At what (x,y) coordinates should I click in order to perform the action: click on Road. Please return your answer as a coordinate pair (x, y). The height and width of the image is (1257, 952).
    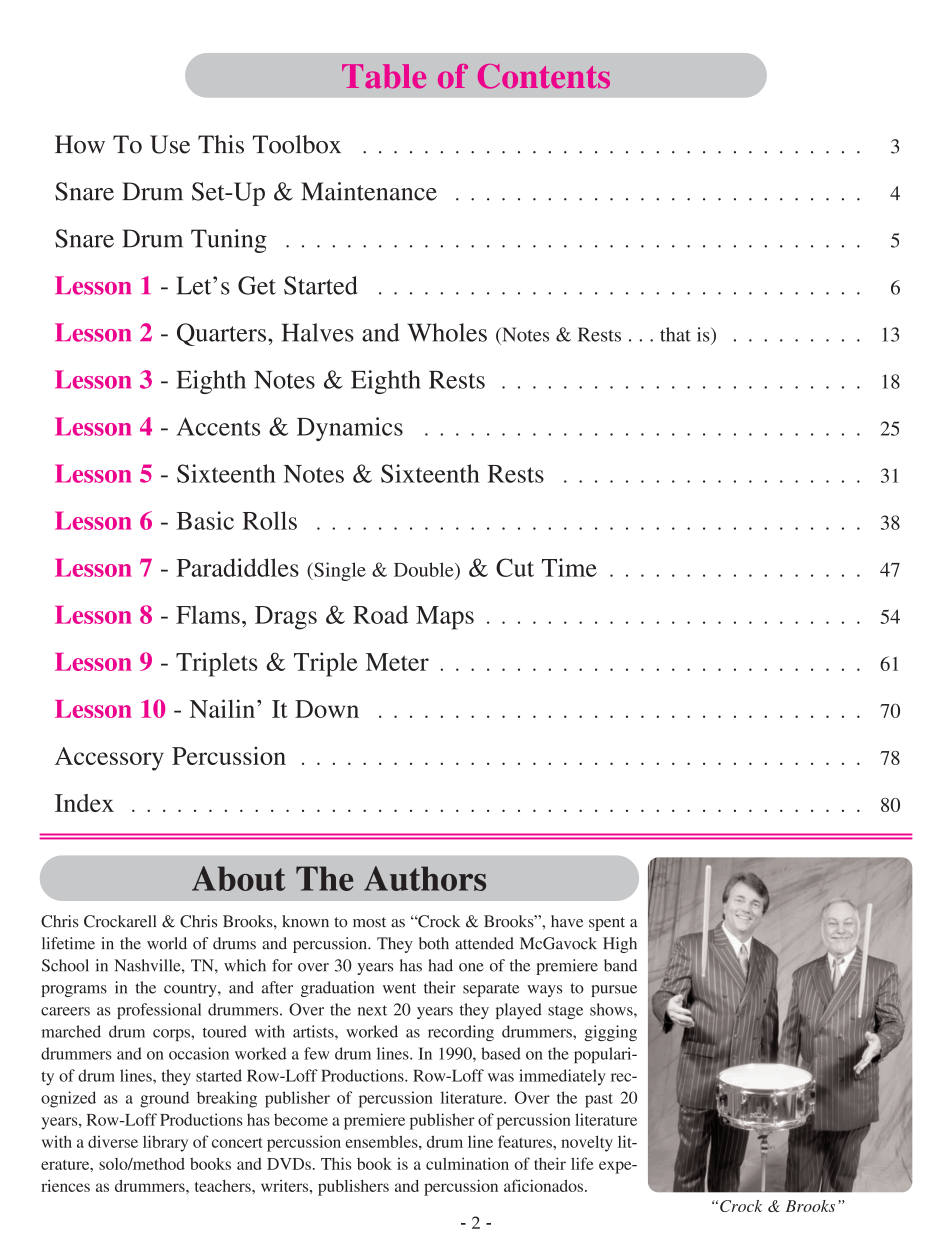
    Looking at the image, I should click on (380, 614).
